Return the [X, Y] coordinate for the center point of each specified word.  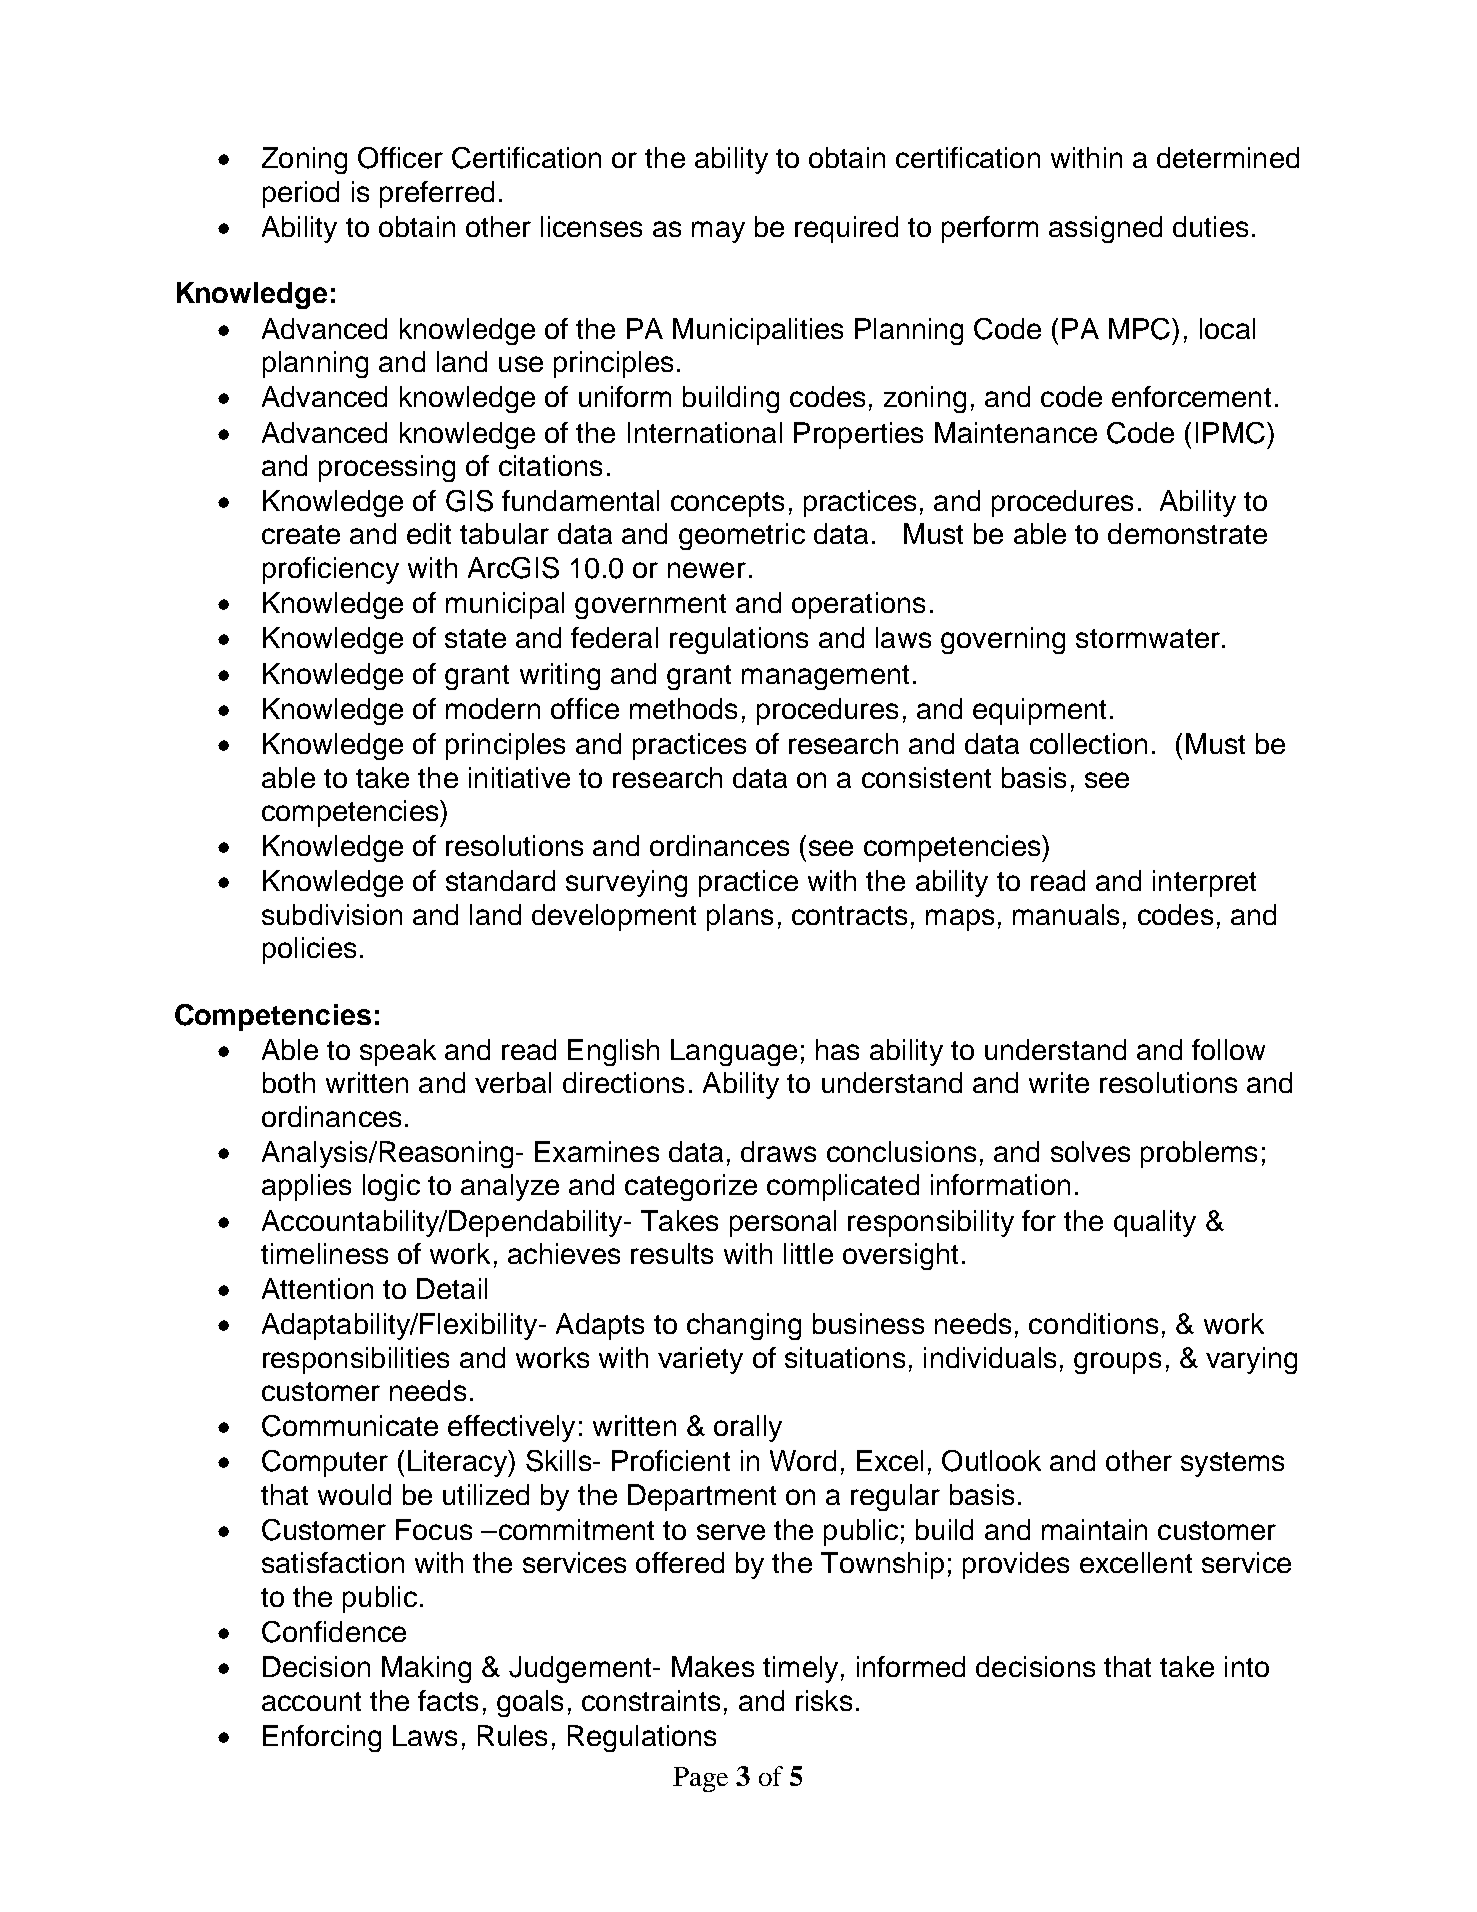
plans [740, 917]
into [1247, 1666]
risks [824, 1700]
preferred [437, 194]
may [718, 232]
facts [448, 1700]
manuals [1066, 914]
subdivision [332, 914]
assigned [1105, 229]
